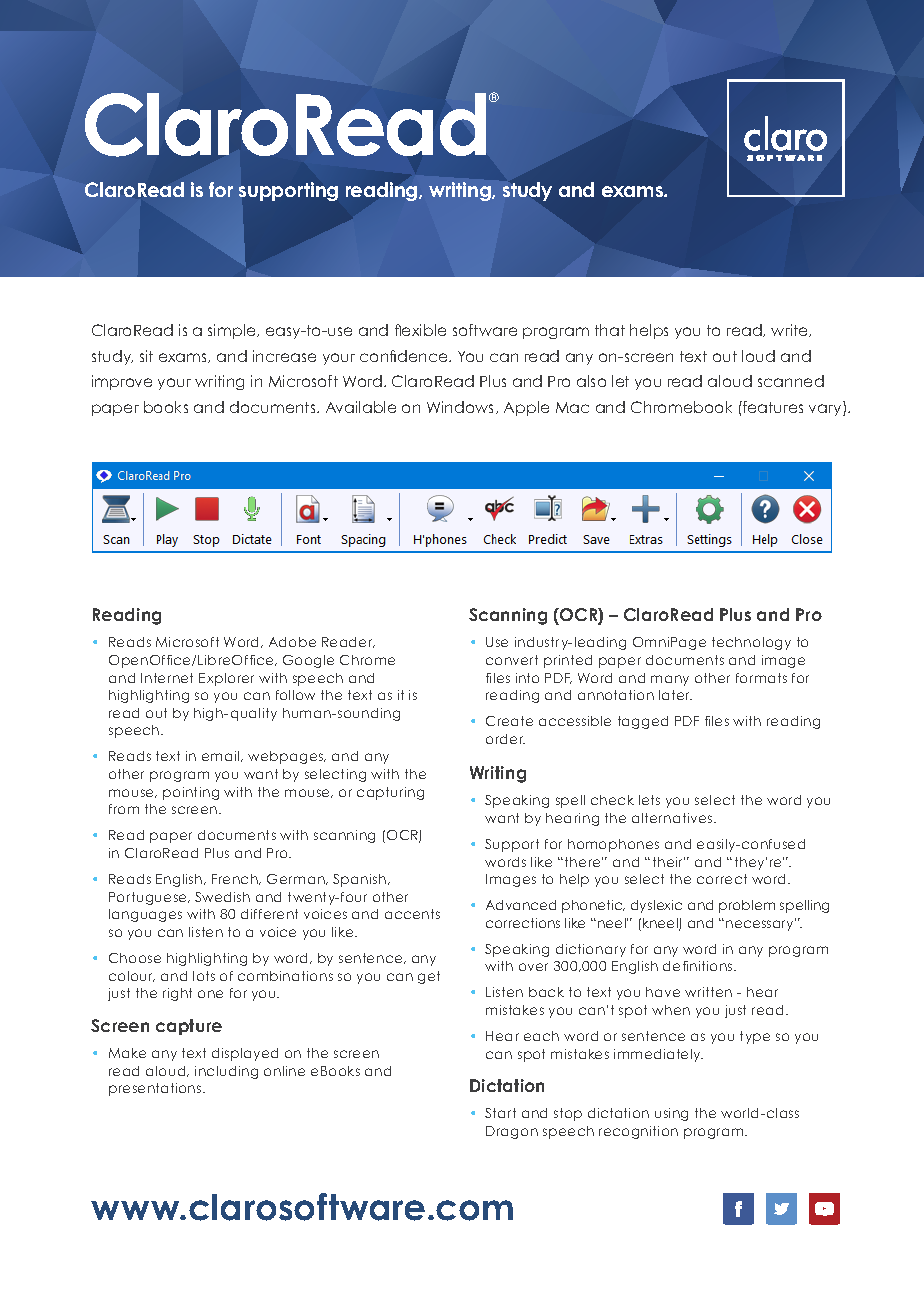  I want to click on simple, so click(233, 331).
